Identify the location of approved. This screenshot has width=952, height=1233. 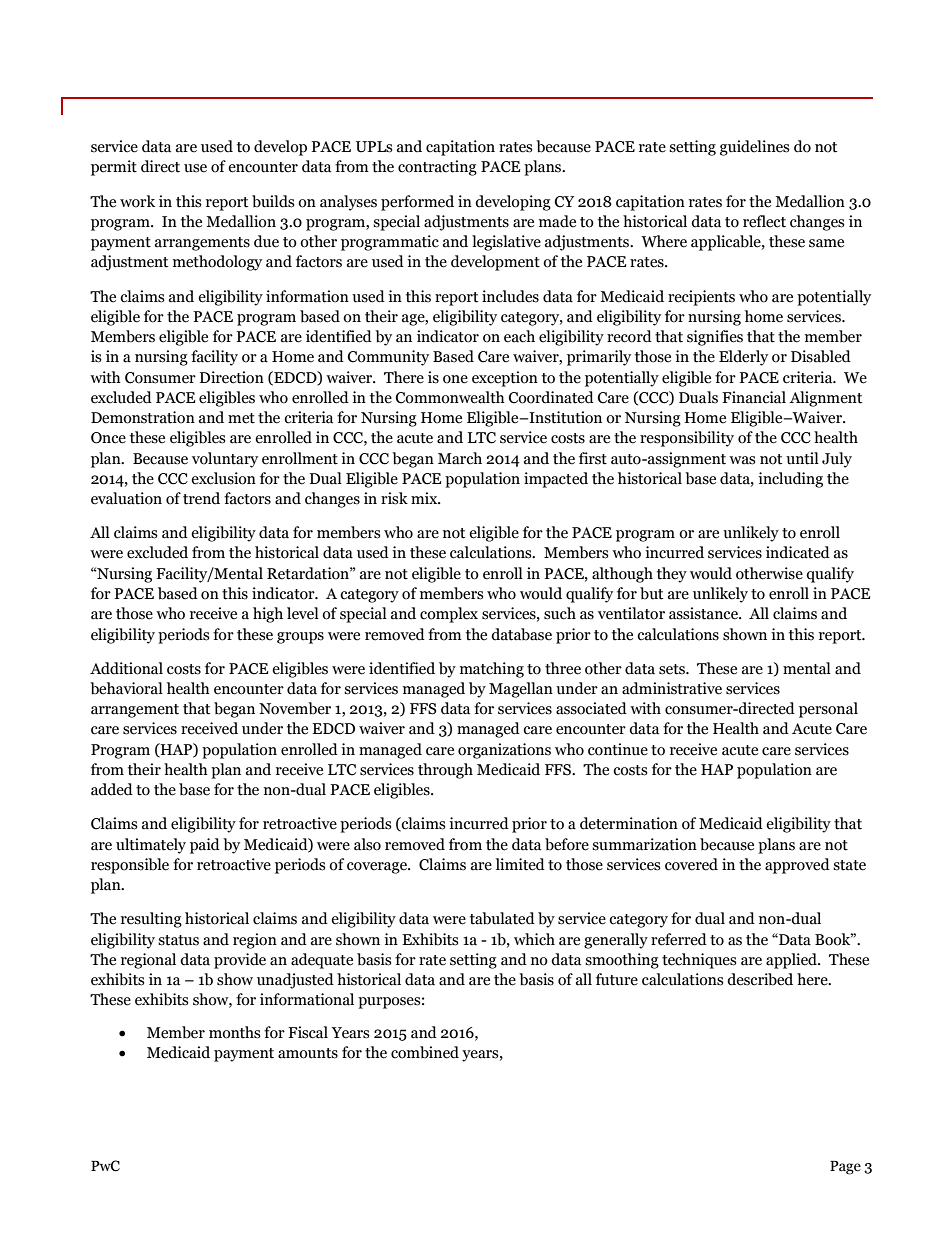
(797, 866).
